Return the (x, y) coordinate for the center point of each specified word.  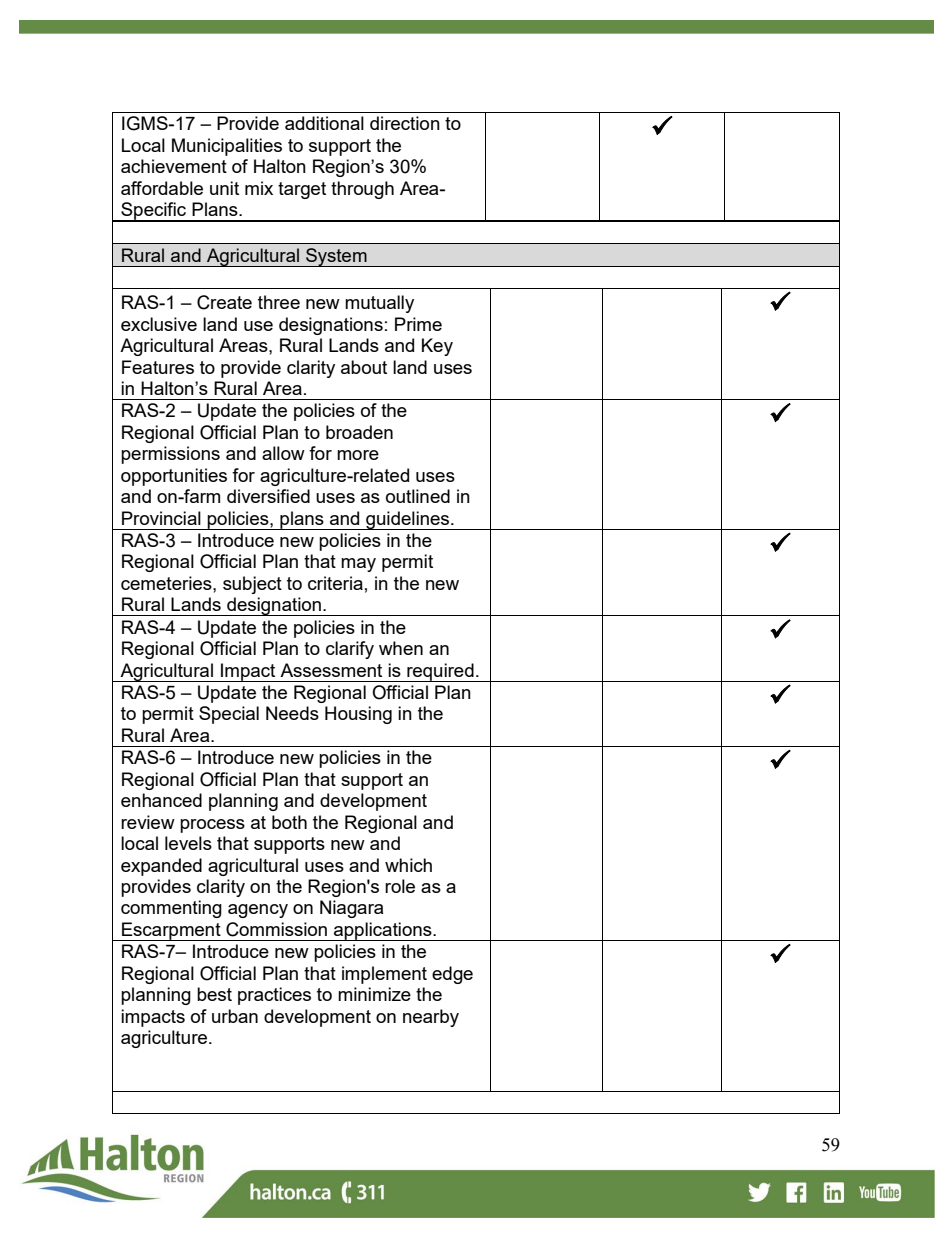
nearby (431, 1018)
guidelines (408, 520)
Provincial (161, 518)
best (214, 994)
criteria (335, 583)
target (302, 190)
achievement (174, 166)
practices (274, 996)
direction (405, 123)
